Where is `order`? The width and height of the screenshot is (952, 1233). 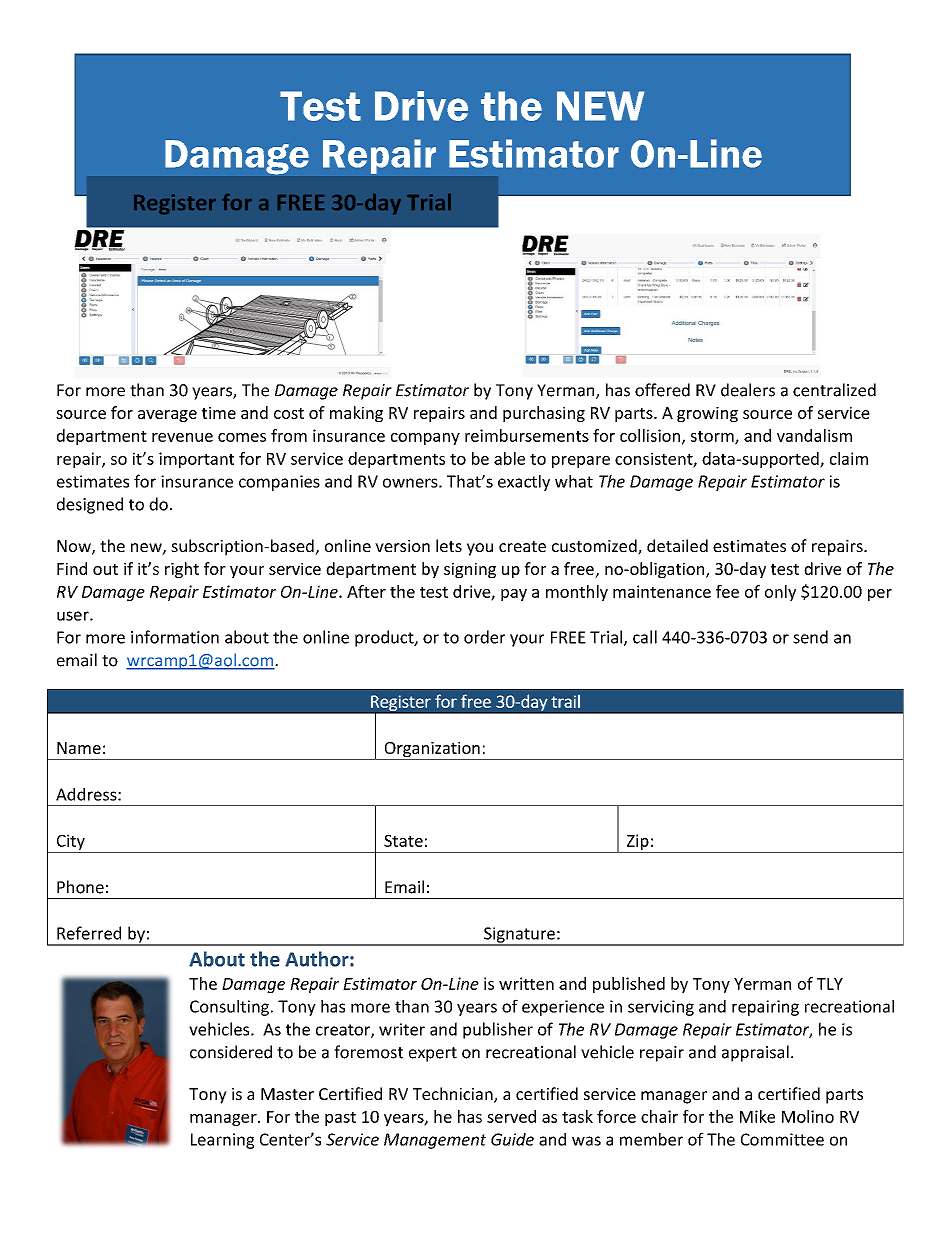 order is located at coordinates (484, 637).
